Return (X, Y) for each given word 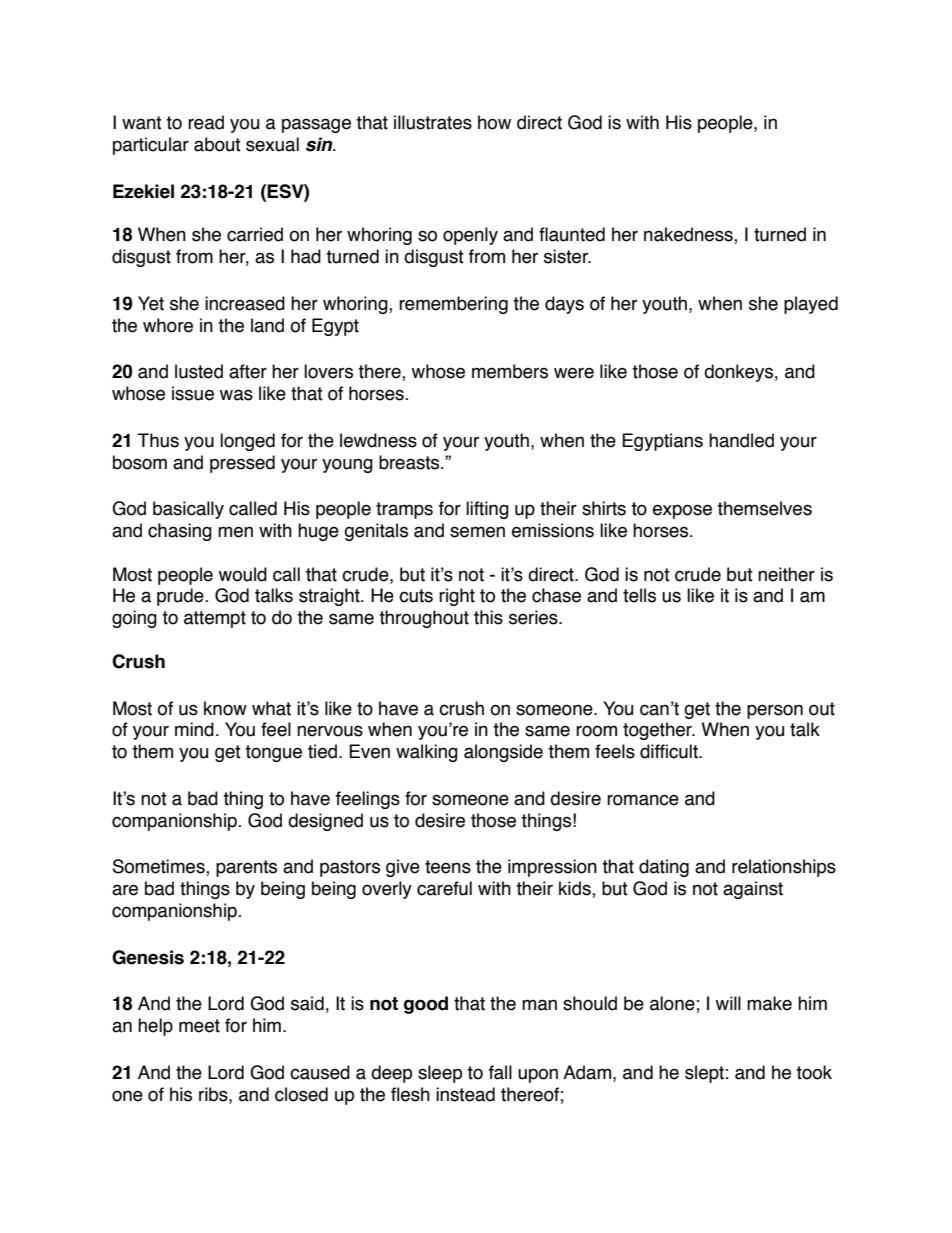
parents (246, 868)
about (217, 144)
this (488, 617)
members (510, 371)
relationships (784, 868)
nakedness (689, 235)
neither (786, 574)
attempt (215, 619)
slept (704, 1074)
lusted (199, 371)
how (494, 122)
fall (500, 1072)
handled (741, 440)
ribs (214, 1094)
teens (448, 867)
